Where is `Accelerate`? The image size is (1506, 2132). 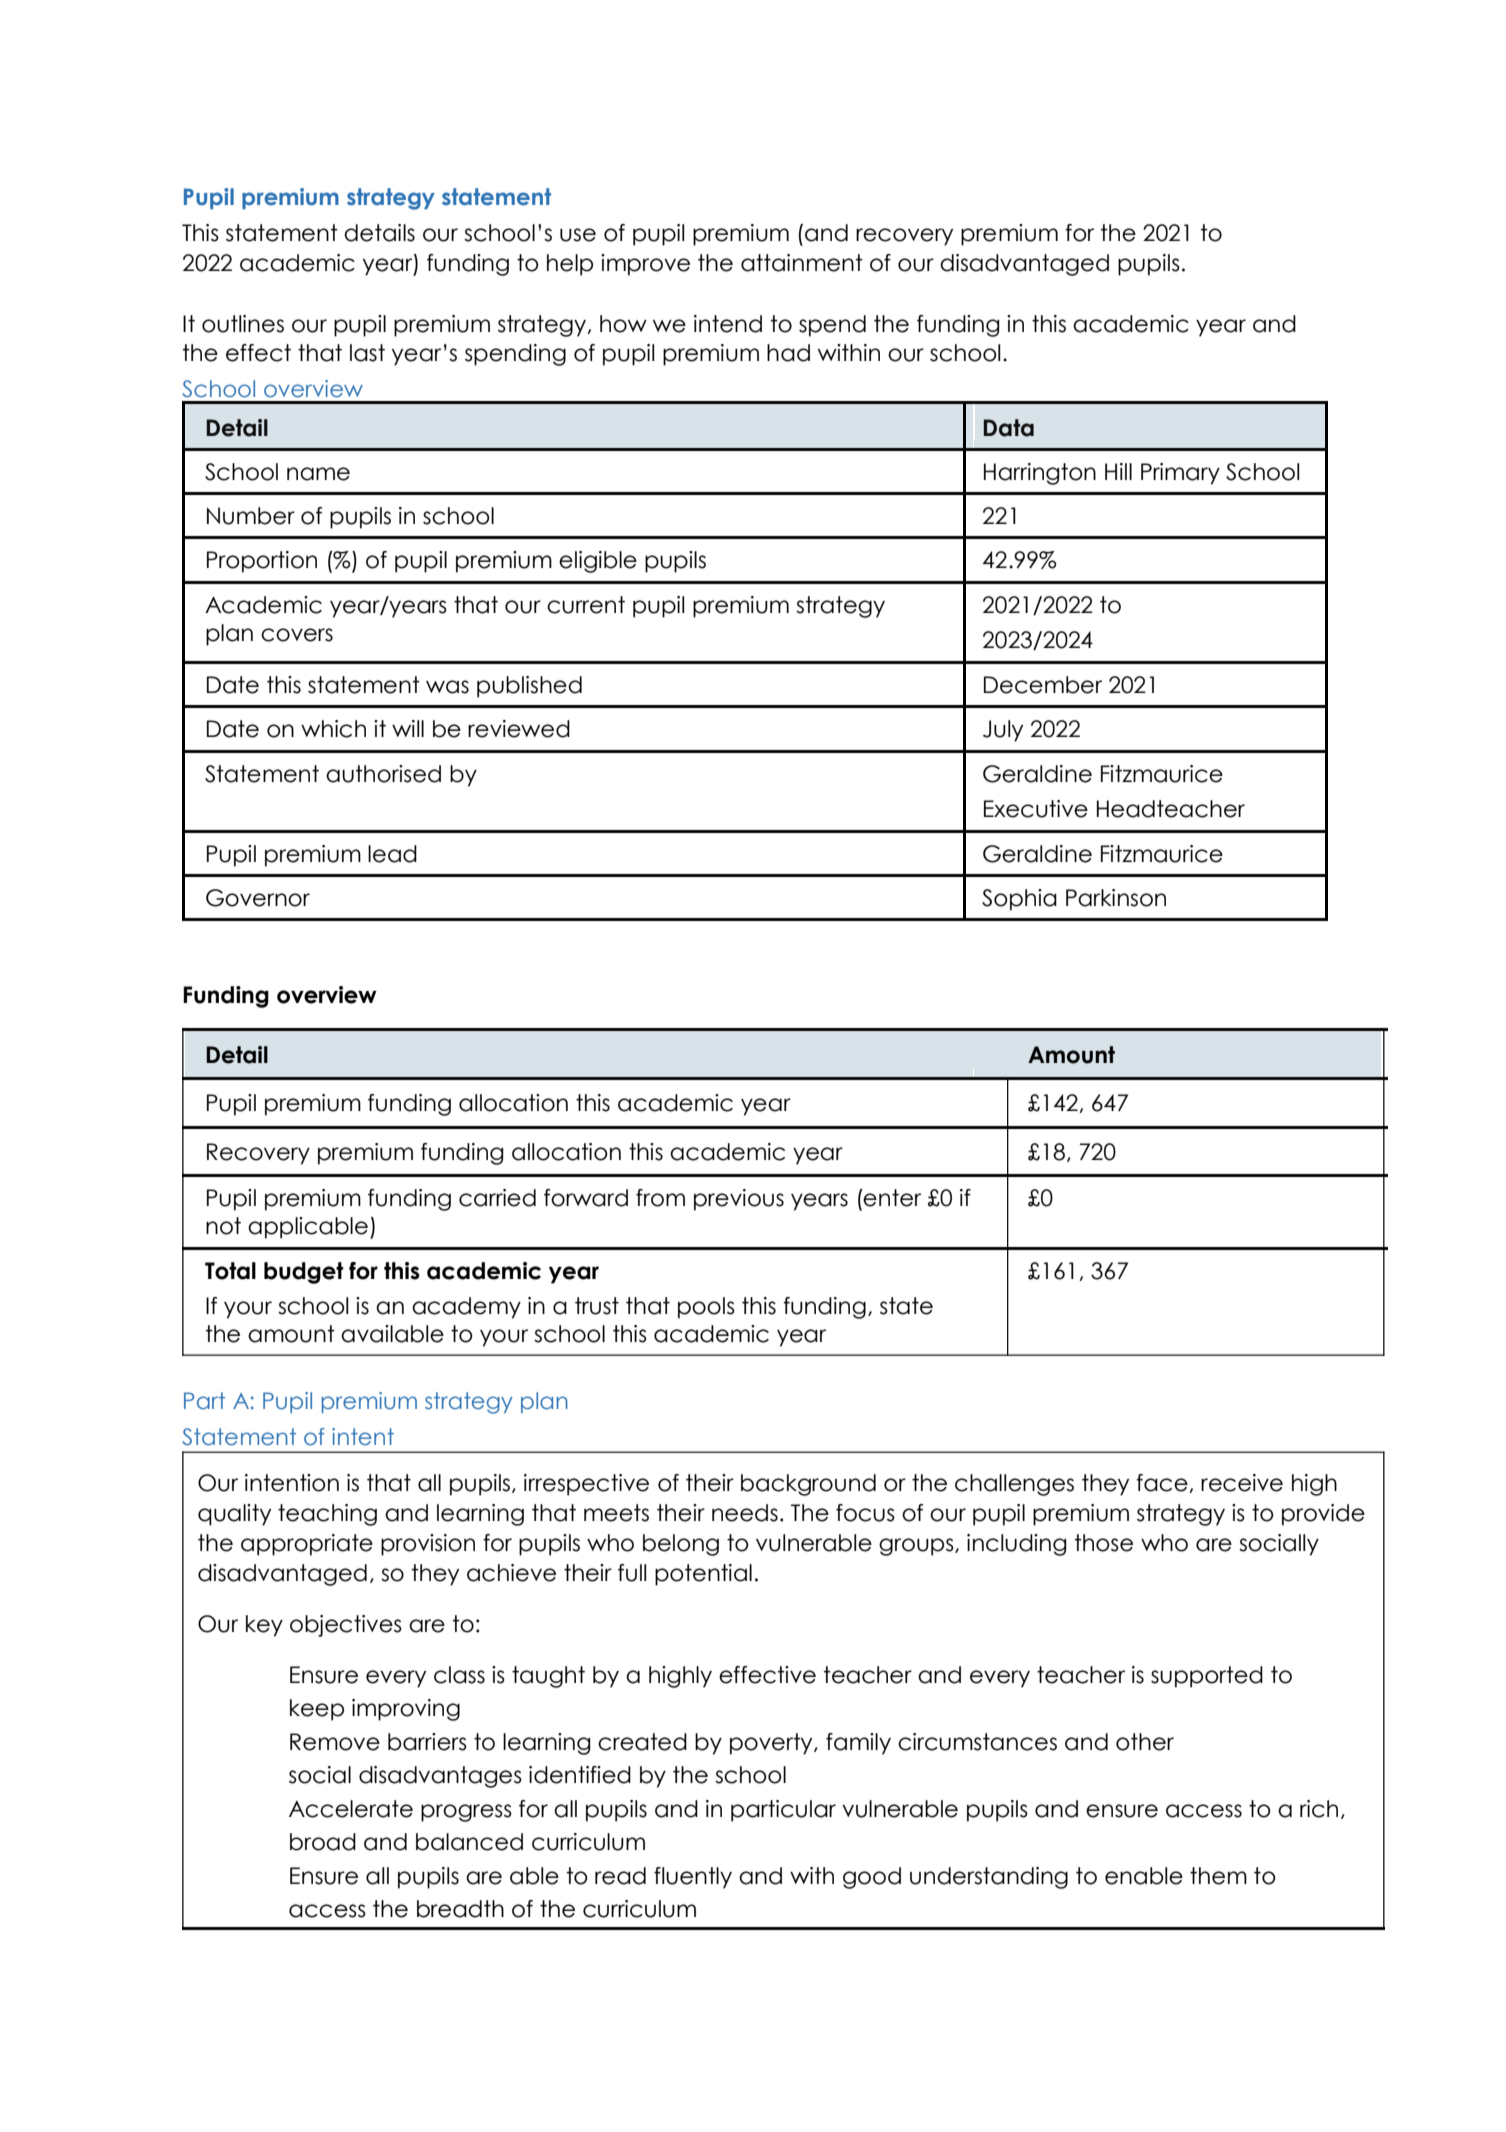
Accelerate is located at coordinates (351, 1809).
